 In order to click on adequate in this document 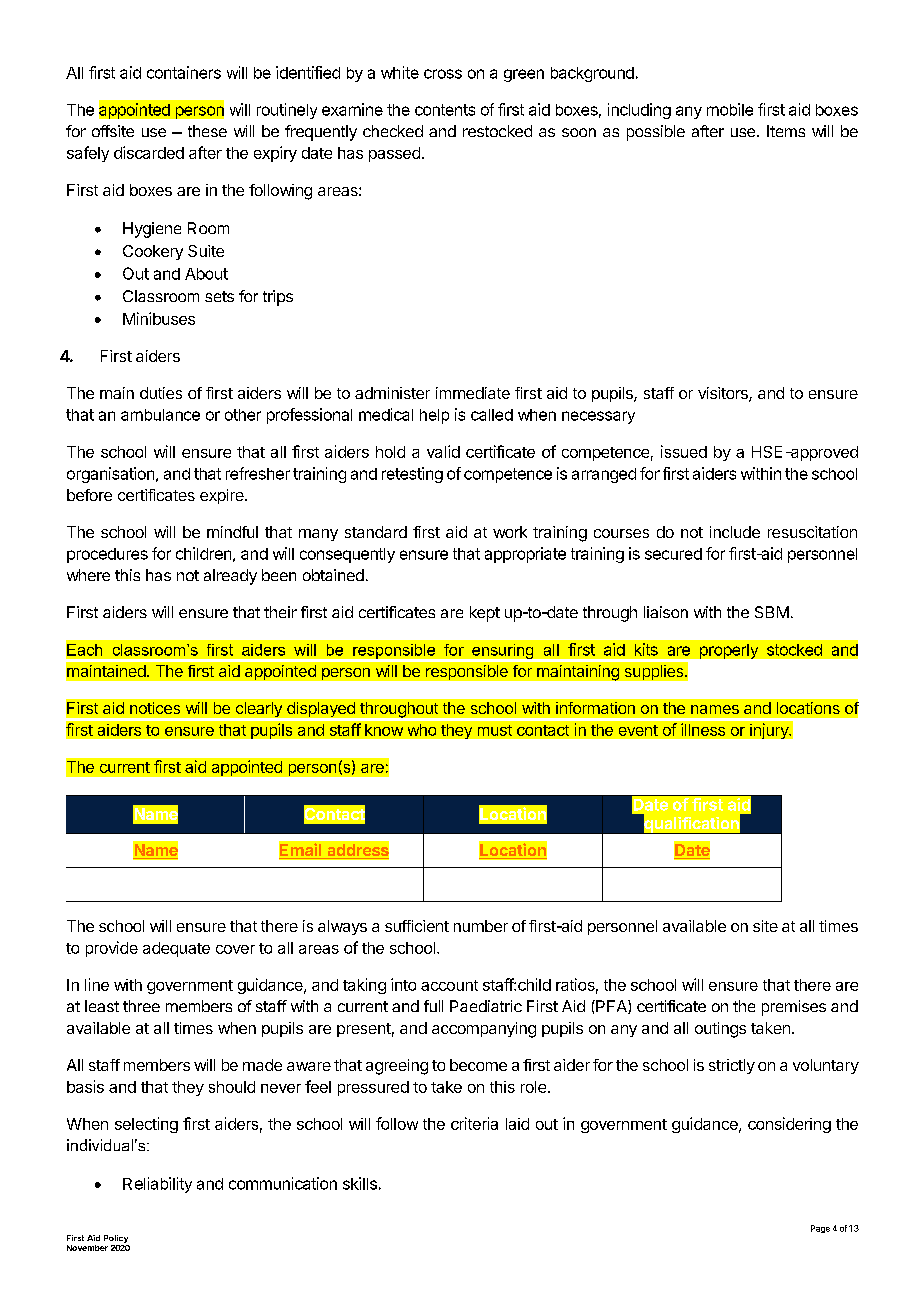, I will do `click(176, 949)`.
